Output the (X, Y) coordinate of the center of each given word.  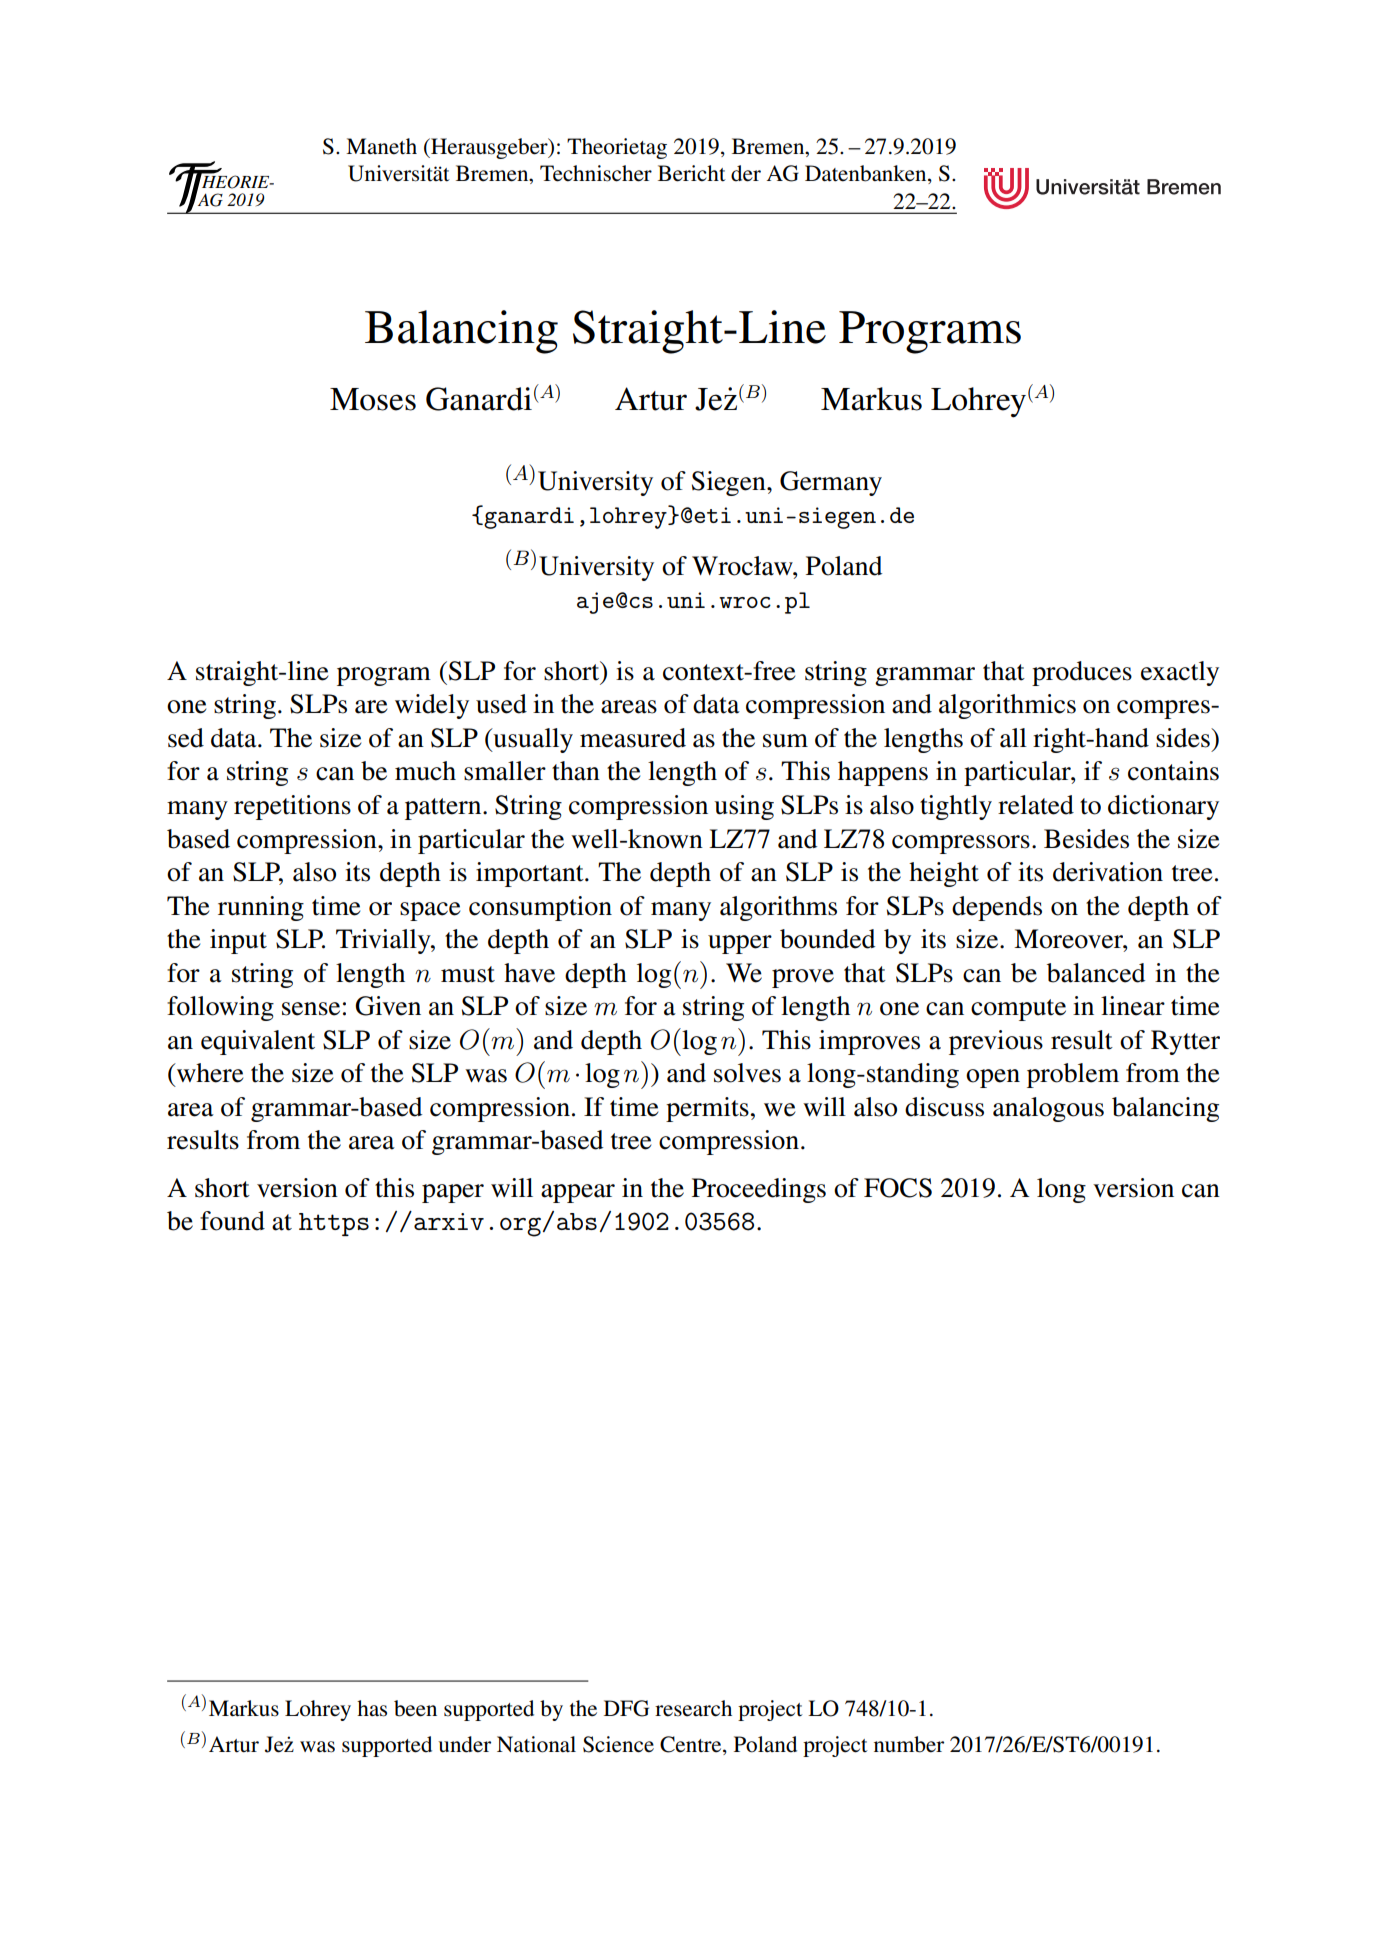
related (1036, 805)
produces (1082, 673)
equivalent (258, 1042)
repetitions (292, 807)
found (232, 1221)
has (372, 1708)
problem (1073, 1075)
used (501, 704)
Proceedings (759, 1190)
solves (747, 1073)
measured (633, 738)
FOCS (898, 1188)
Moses (373, 399)
